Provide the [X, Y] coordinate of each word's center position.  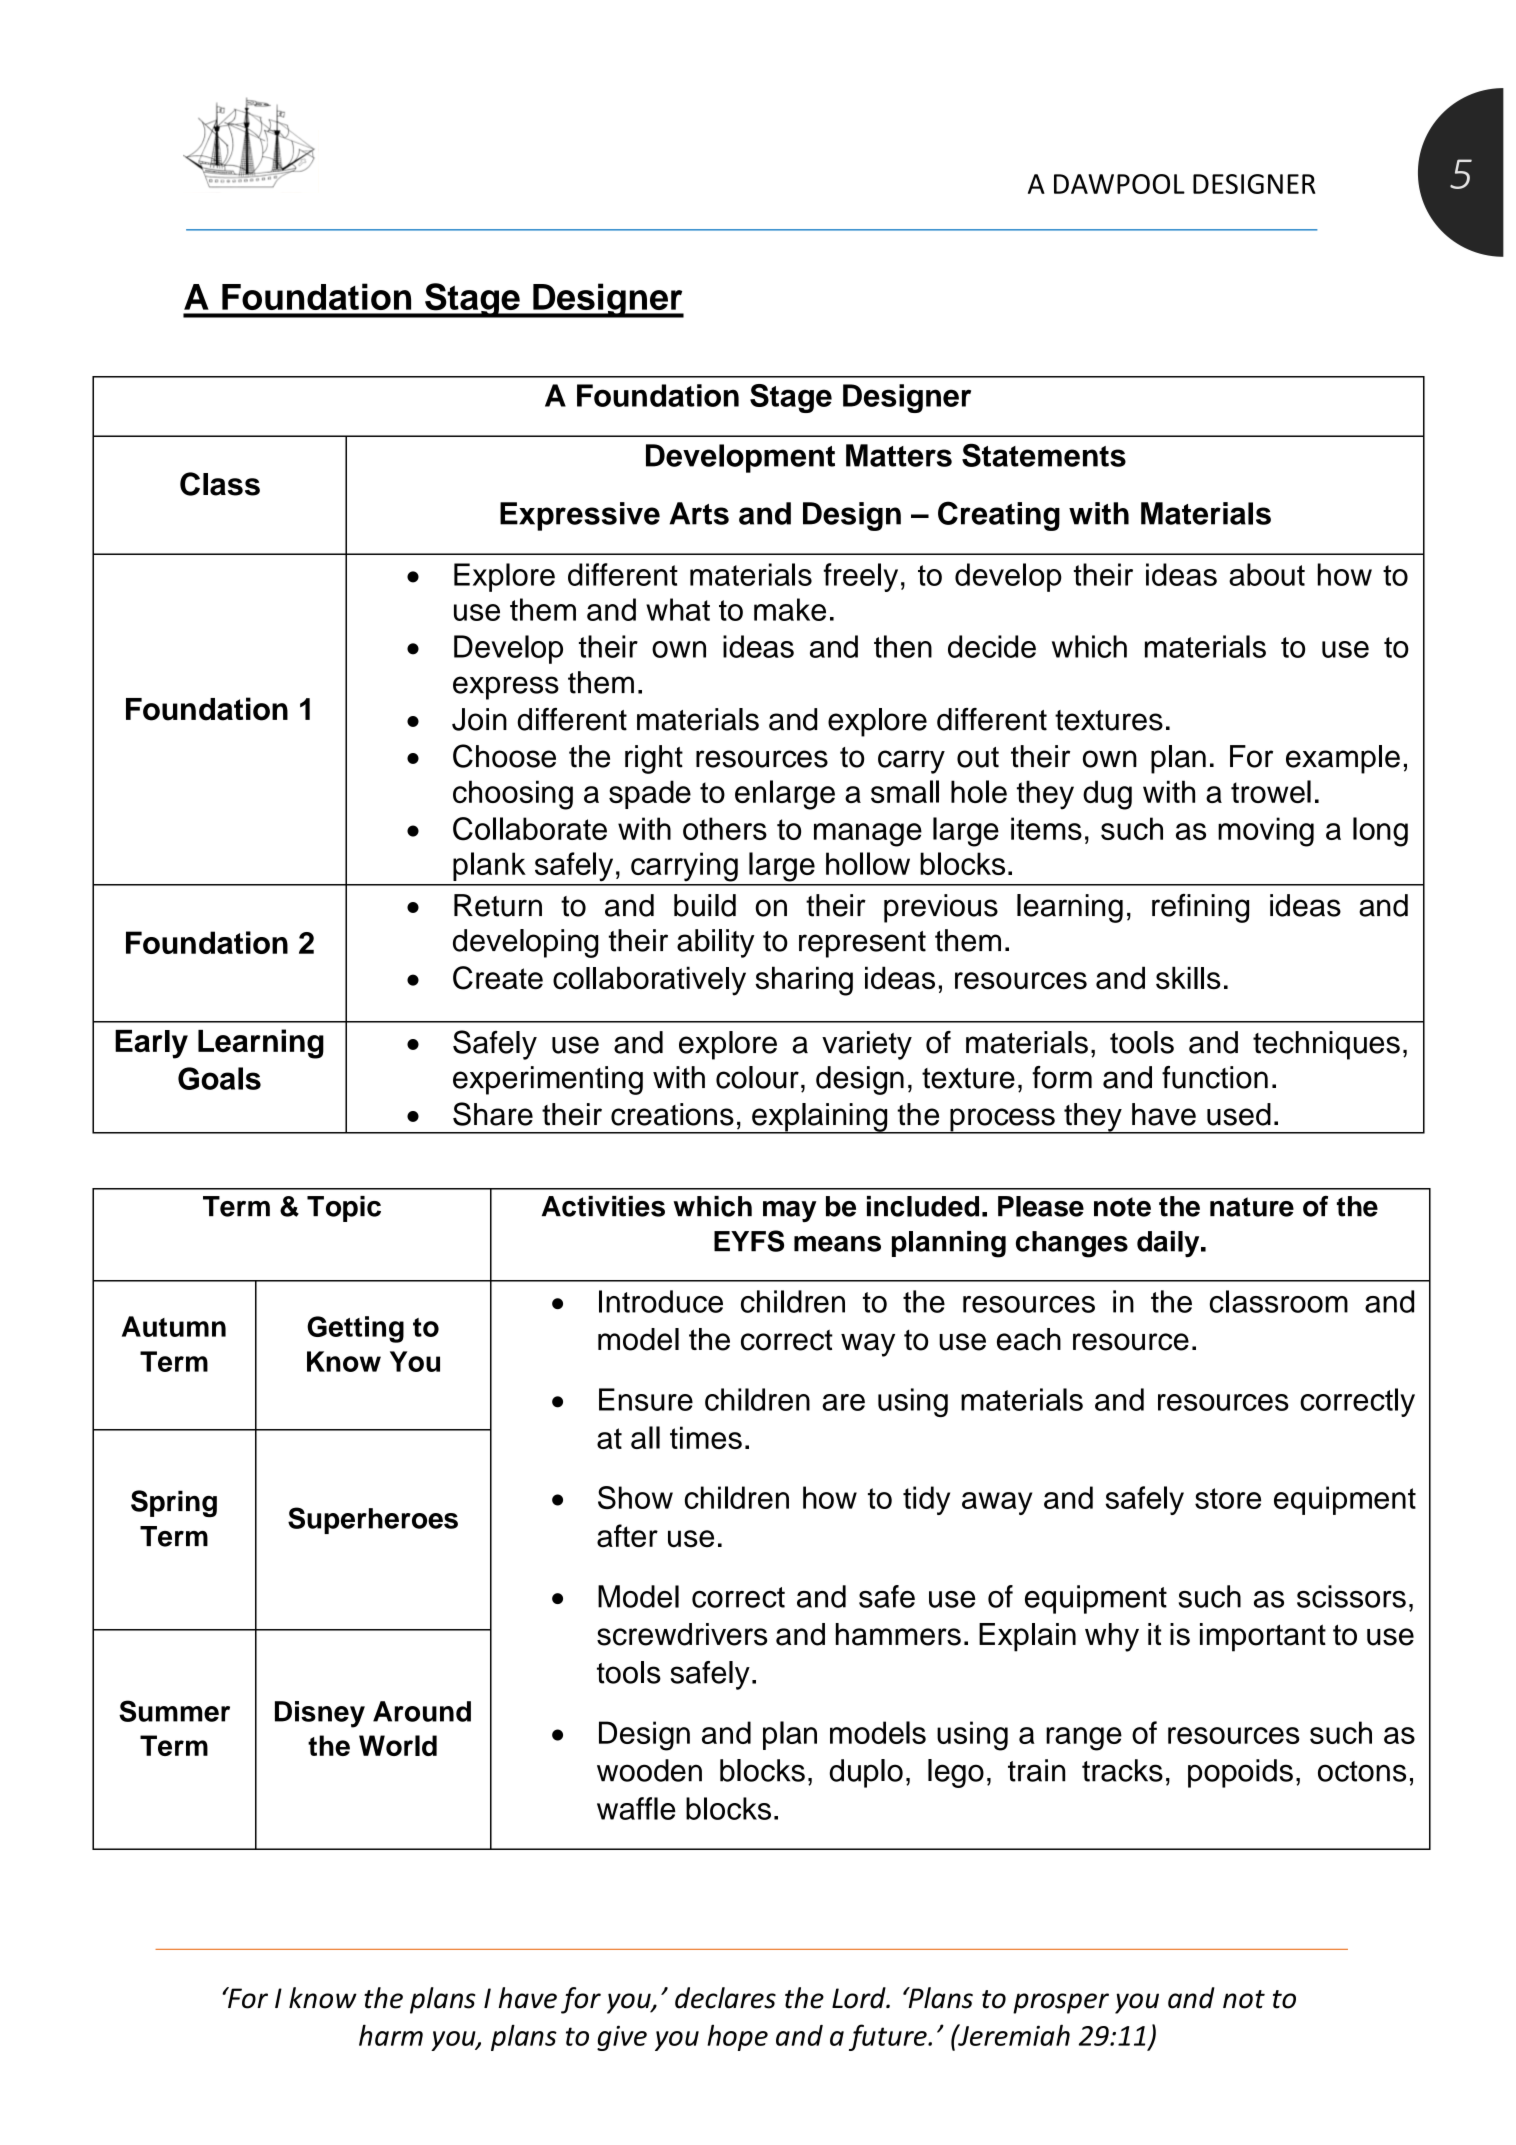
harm [391, 2035]
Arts [699, 513]
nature [1252, 1207]
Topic [344, 1209]
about [1267, 574]
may [789, 1211]
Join [479, 719]
